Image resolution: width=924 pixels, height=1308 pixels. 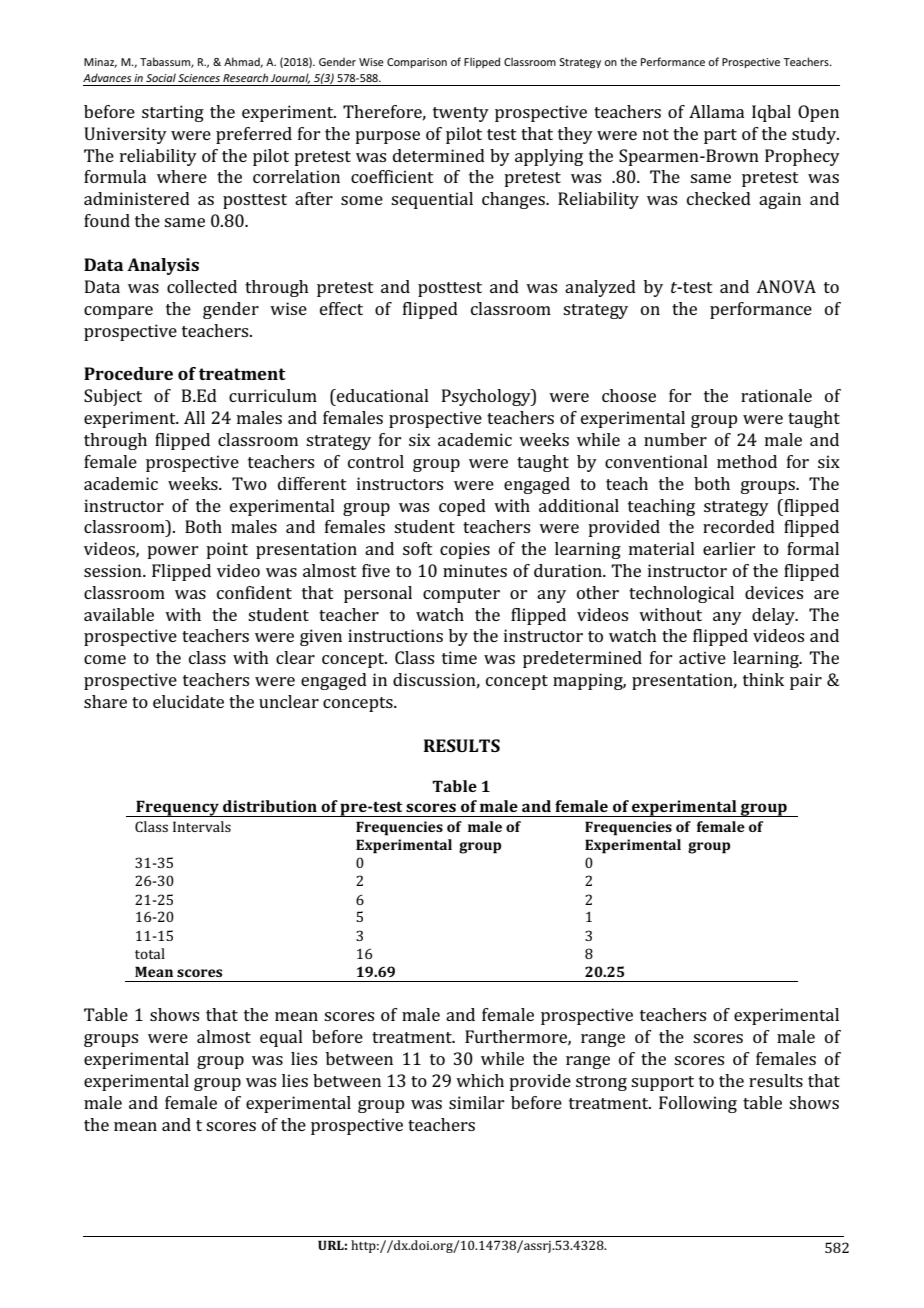 I want to click on power, so click(x=172, y=552).
